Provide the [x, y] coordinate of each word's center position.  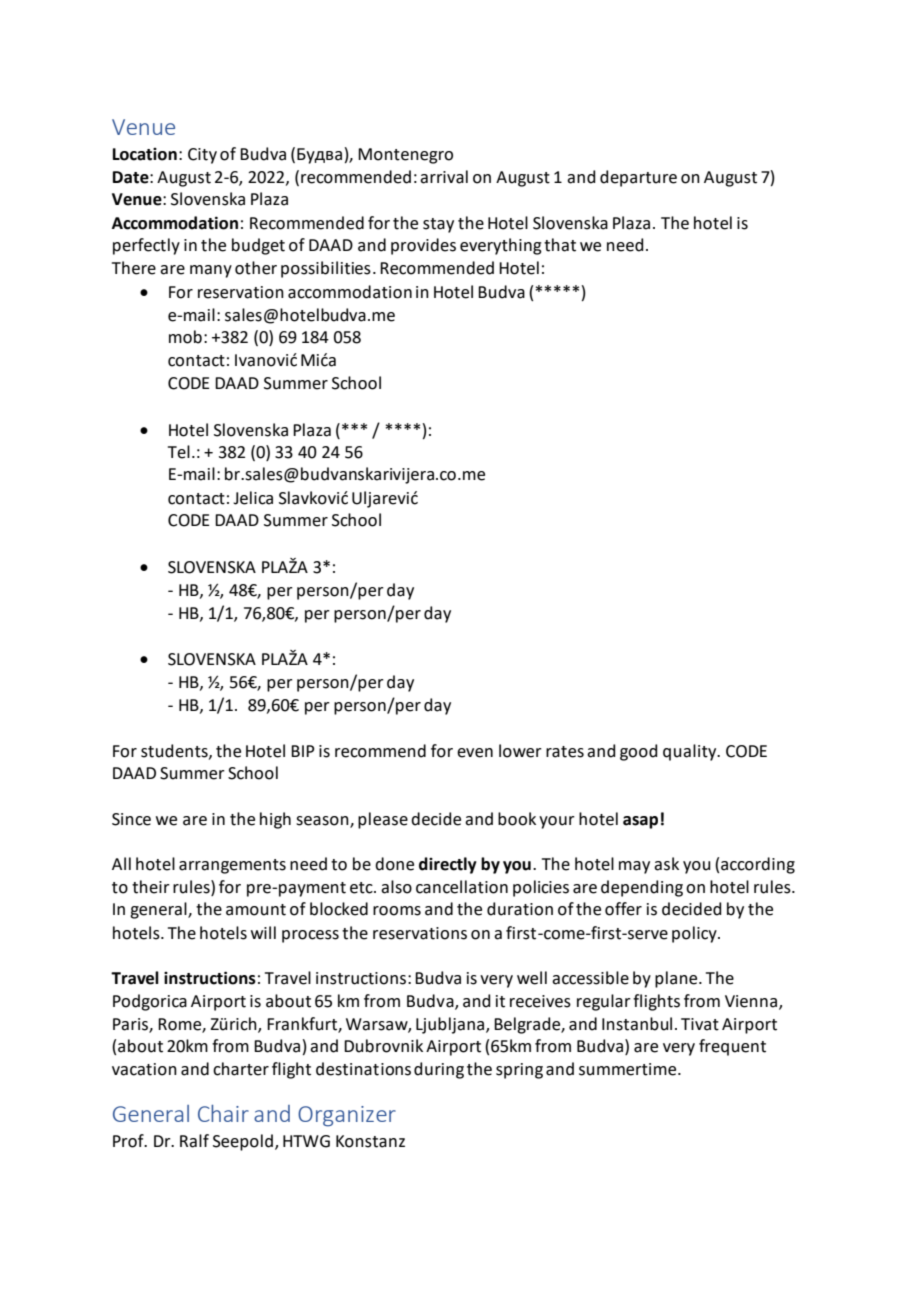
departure [638, 178]
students [175, 751]
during [439, 1070]
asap [640, 822]
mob [185, 337]
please [383, 820]
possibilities [326, 269]
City [202, 156]
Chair [223, 1113]
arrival [444, 177]
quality [691, 752]
